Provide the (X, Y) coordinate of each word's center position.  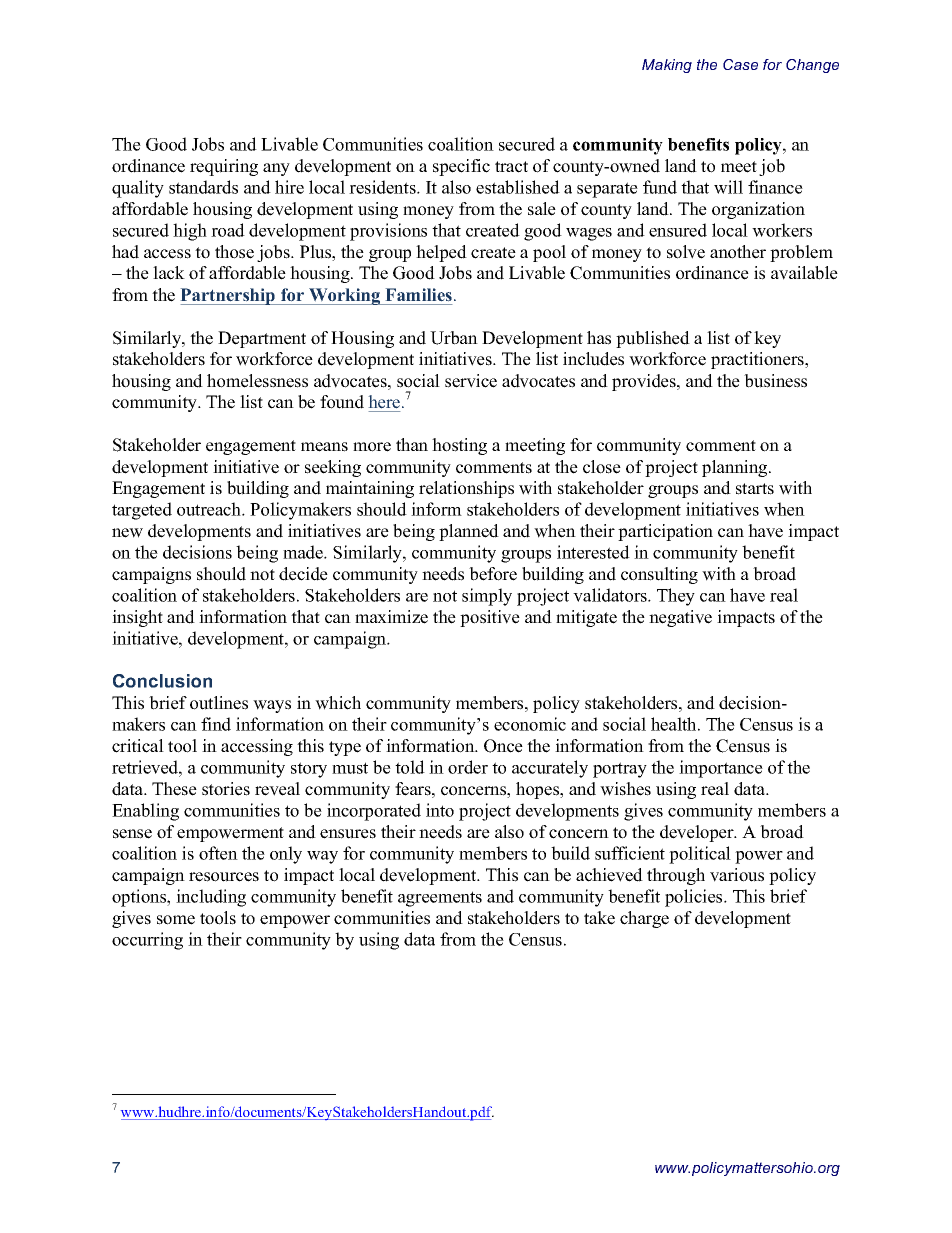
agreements (440, 899)
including (211, 898)
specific (461, 167)
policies (695, 898)
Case (740, 64)
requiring (224, 167)
